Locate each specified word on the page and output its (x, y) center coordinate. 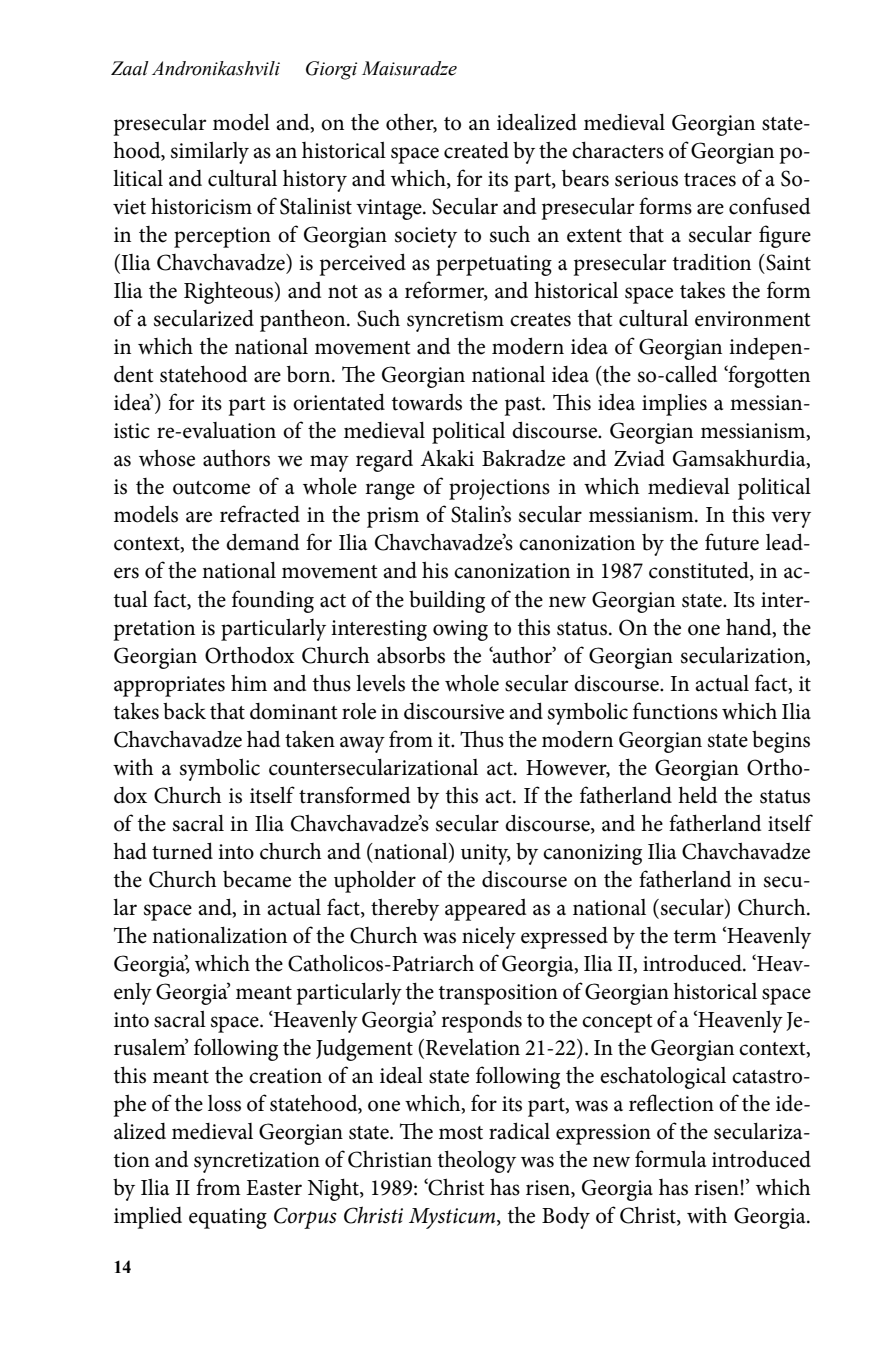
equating (228, 1218)
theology (477, 1161)
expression (603, 1134)
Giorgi (331, 70)
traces (710, 180)
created (476, 150)
